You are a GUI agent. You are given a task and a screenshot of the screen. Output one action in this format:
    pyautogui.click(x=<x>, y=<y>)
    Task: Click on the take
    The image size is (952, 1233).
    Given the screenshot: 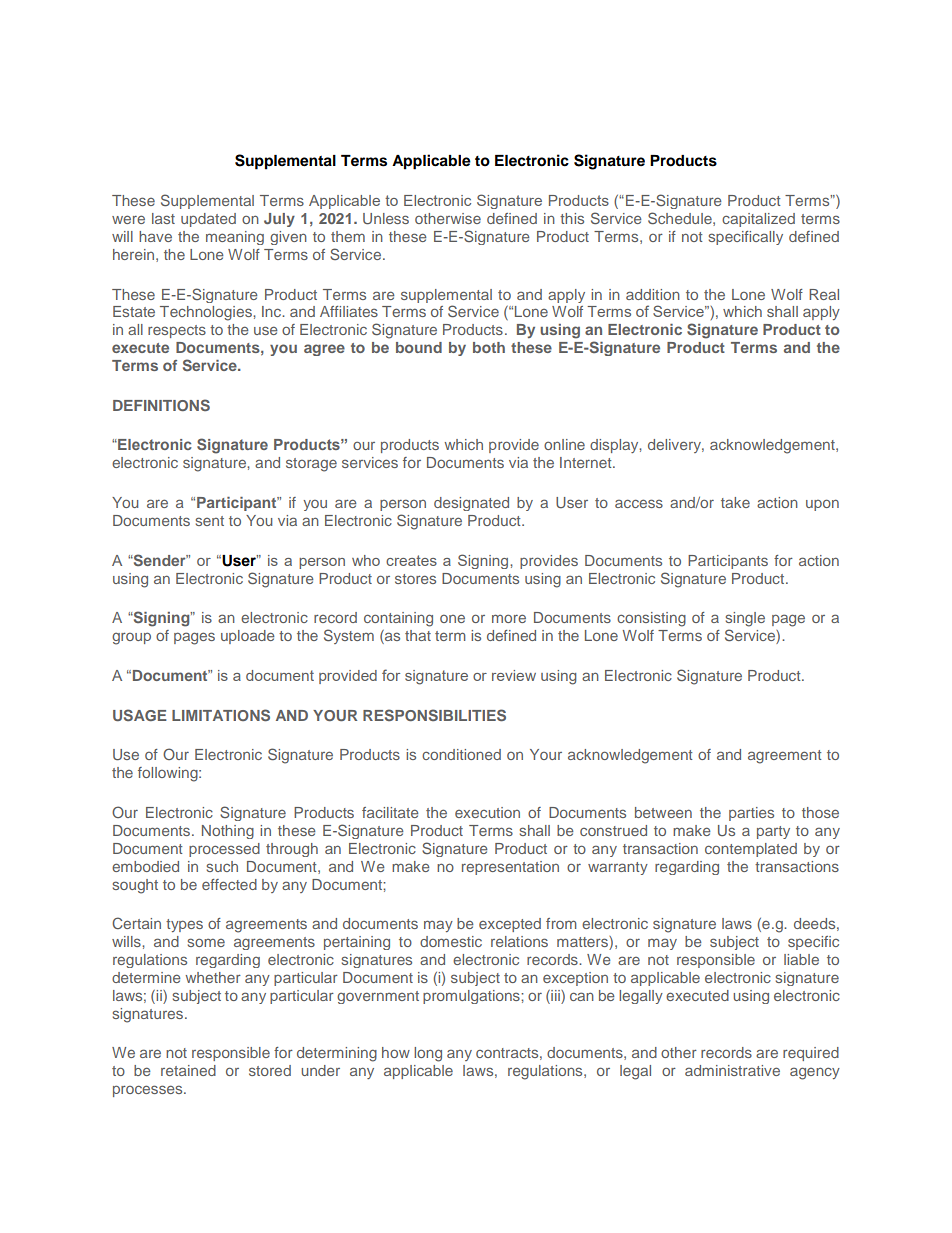 What is the action you would take?
    pyautogui.click(x=735, y=502)
